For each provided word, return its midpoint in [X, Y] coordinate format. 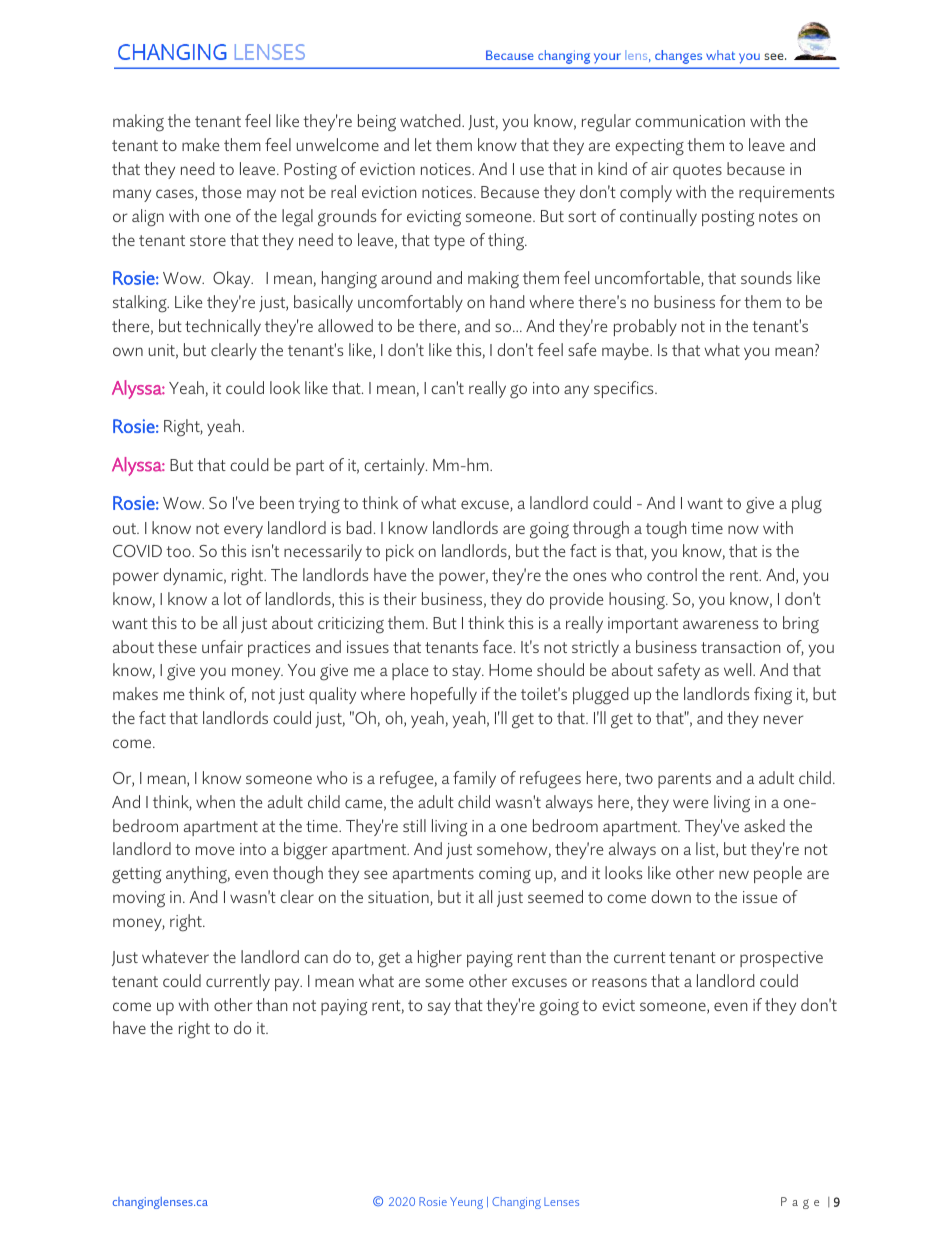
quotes [697, 171]
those [222, 191]
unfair [222, 646]
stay [468, 672]
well [739, 669]
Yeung [466, 1203]
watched [431, 120]
